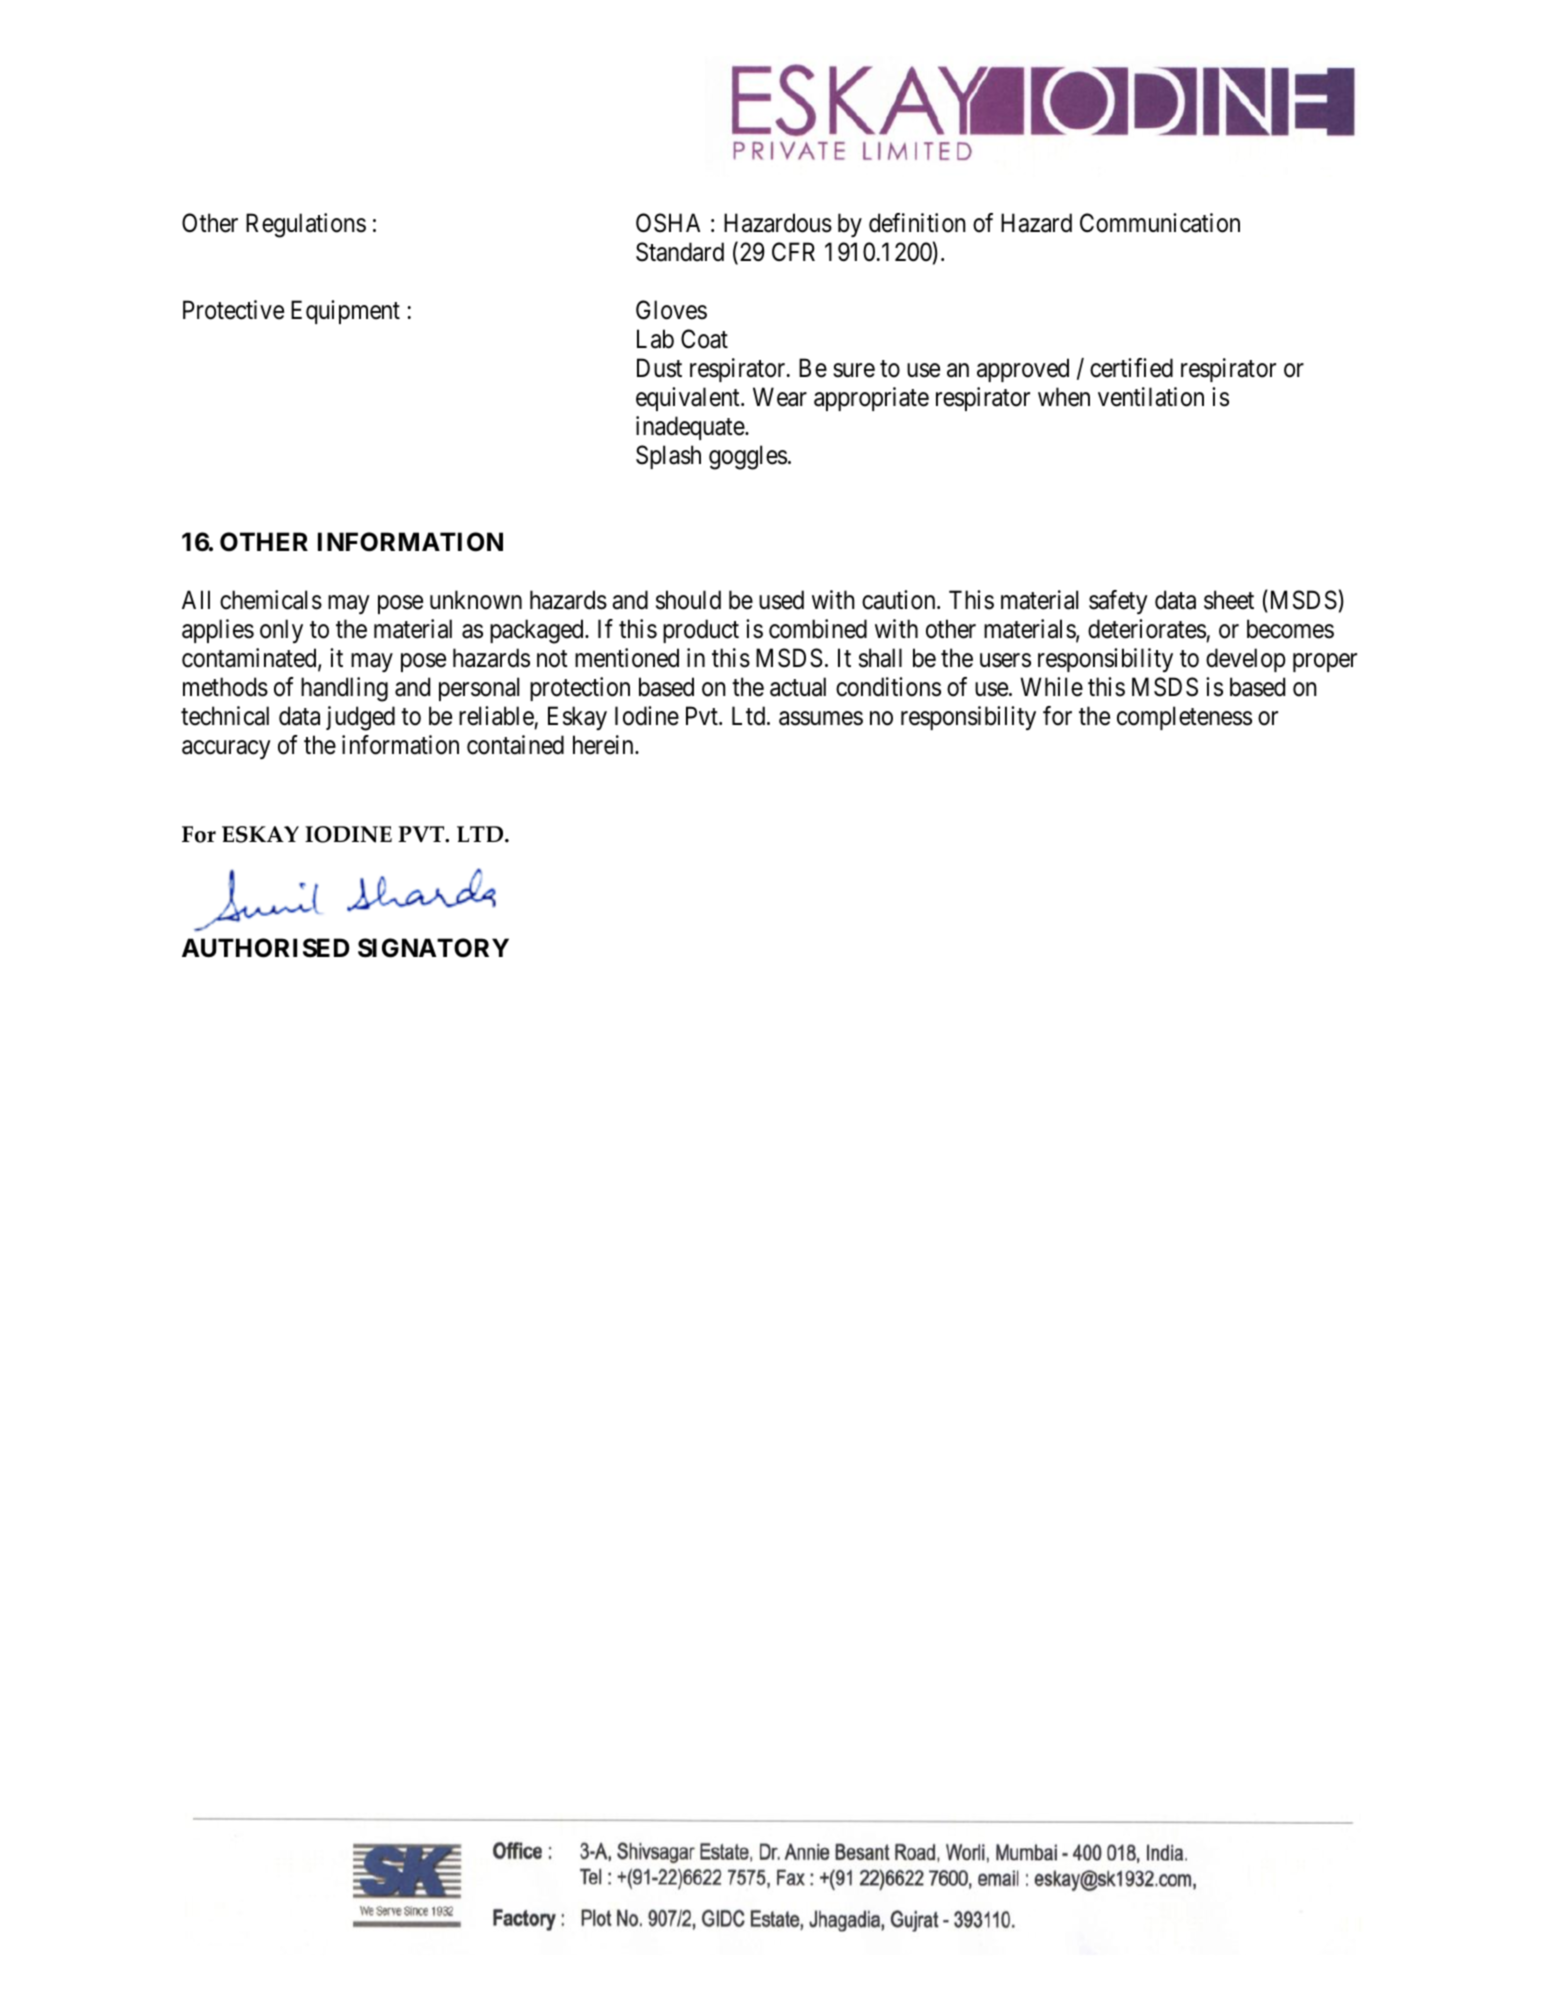 The height and width of the screenshot is (1996, 1542). Describe the element at coordinates (265, 948) in the screenshot. I see `AUTHORISED` at that location.
